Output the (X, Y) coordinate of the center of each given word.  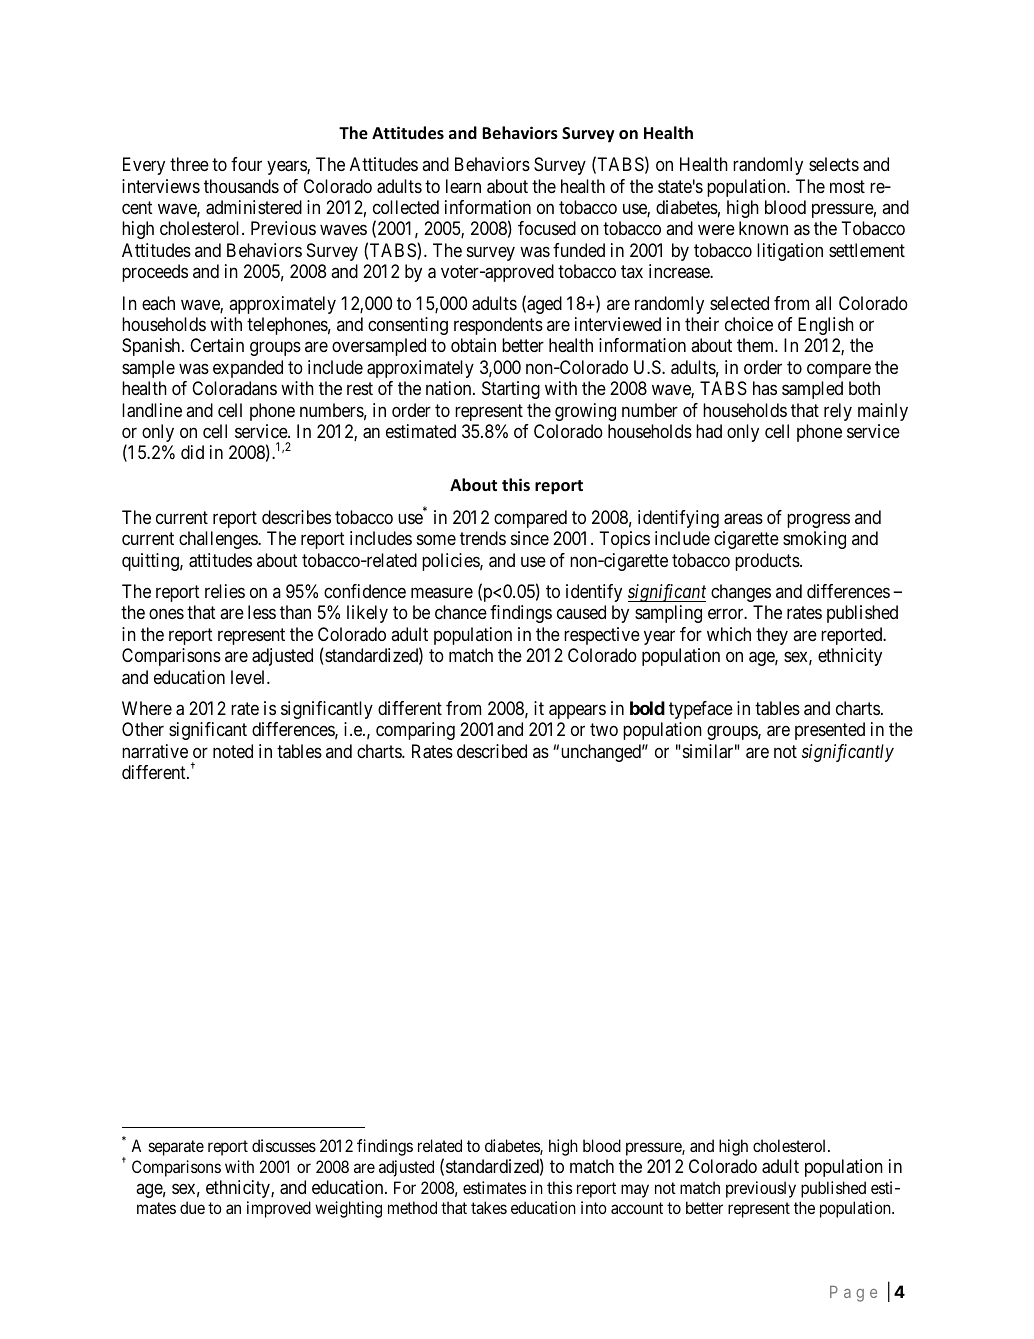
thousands (241, 186)
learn (463, 186)
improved (279, 1209)
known (763, 228)
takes (489, 1207)
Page (853, 1294)
